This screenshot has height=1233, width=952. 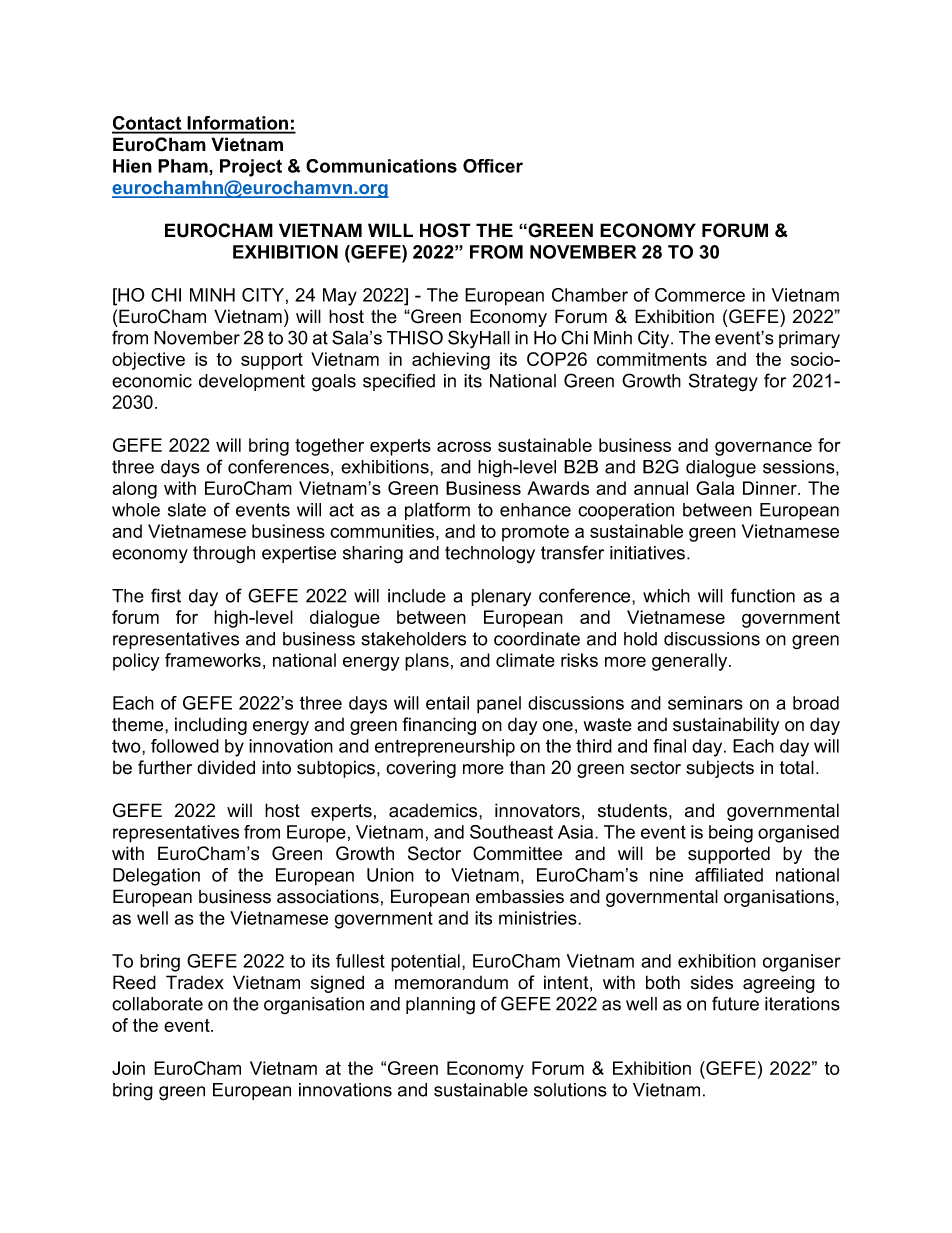 What do you see at coordinates (187, 510) in the screenshot?
I see `slate` at bounding box center [187, 510].
